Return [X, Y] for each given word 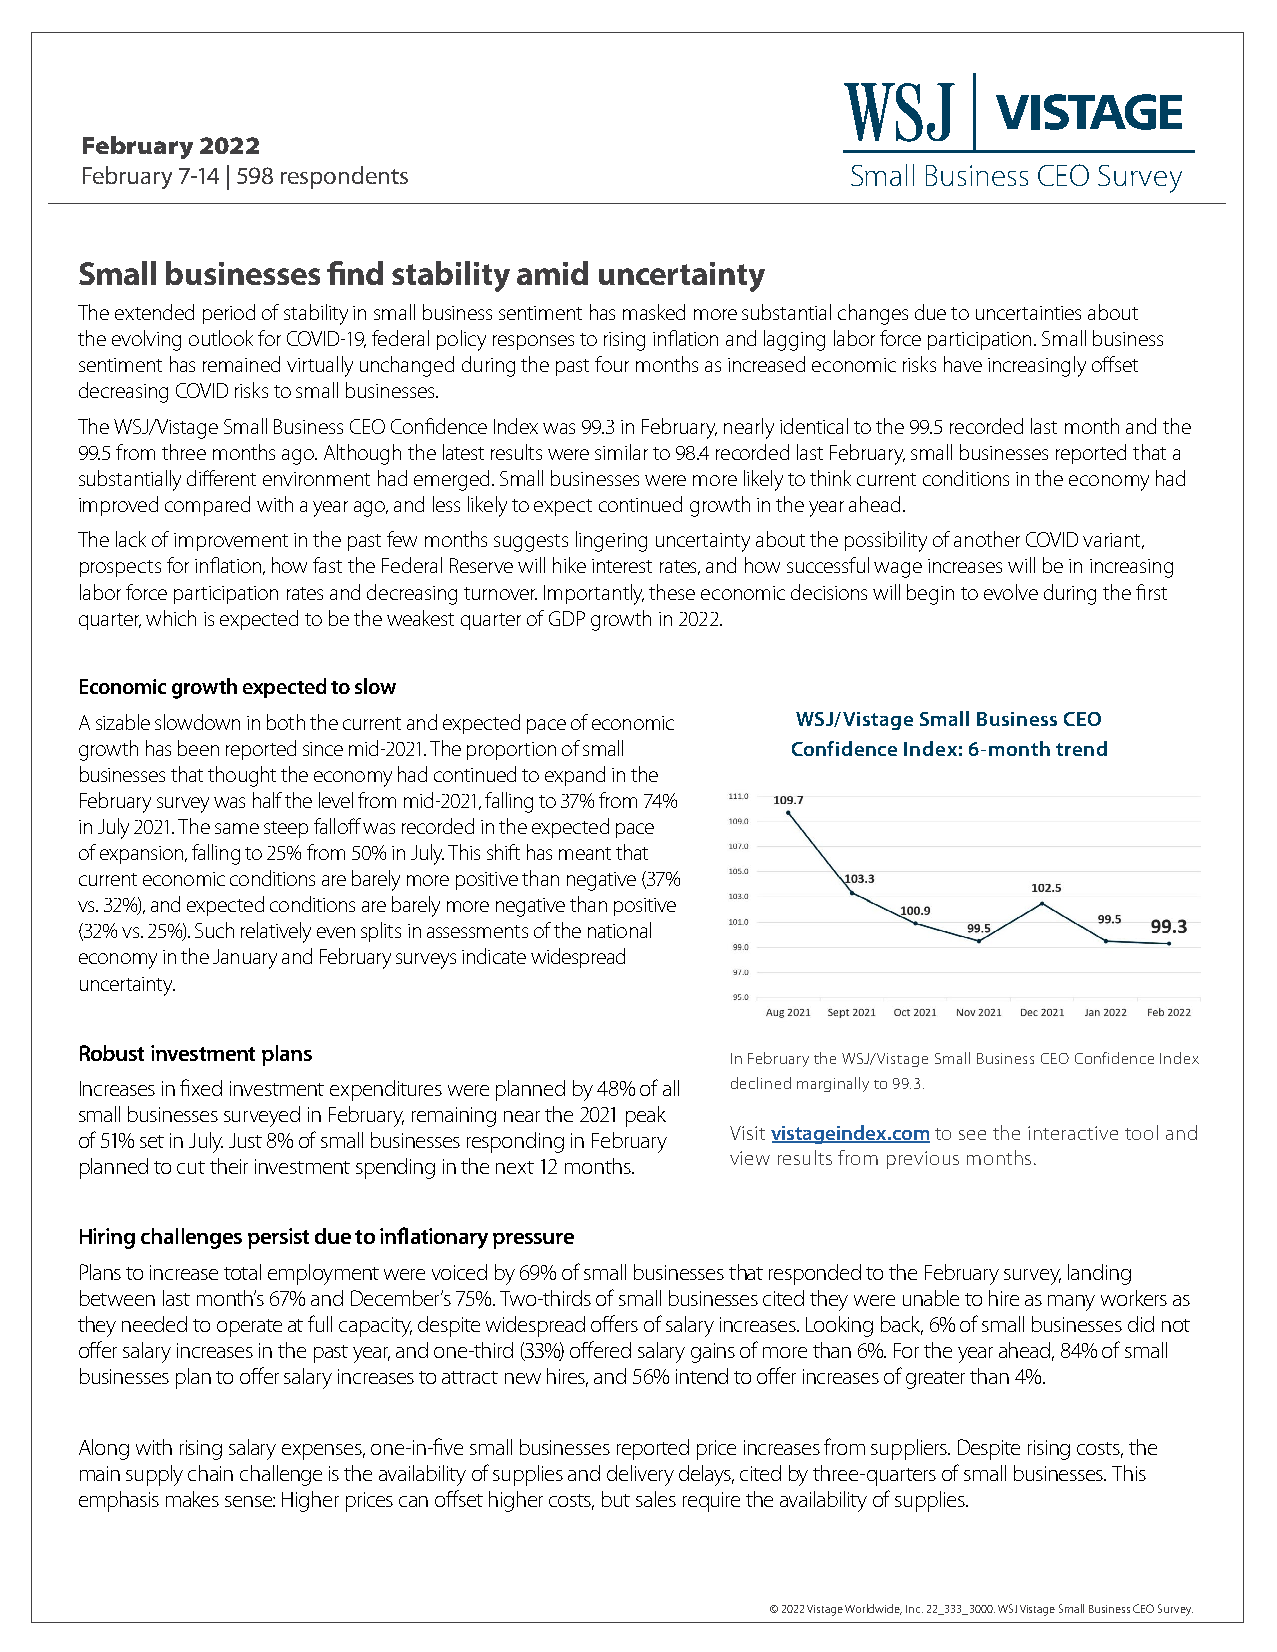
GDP [567, 618]
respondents [344, 177]
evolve [1011, 592]
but [616, 1499]
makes [192, 1499]
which [171, 618]
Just [245, 1140]
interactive [1073, 1133]
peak [646, 1116]
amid [552, 273]
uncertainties [1028, 313]
